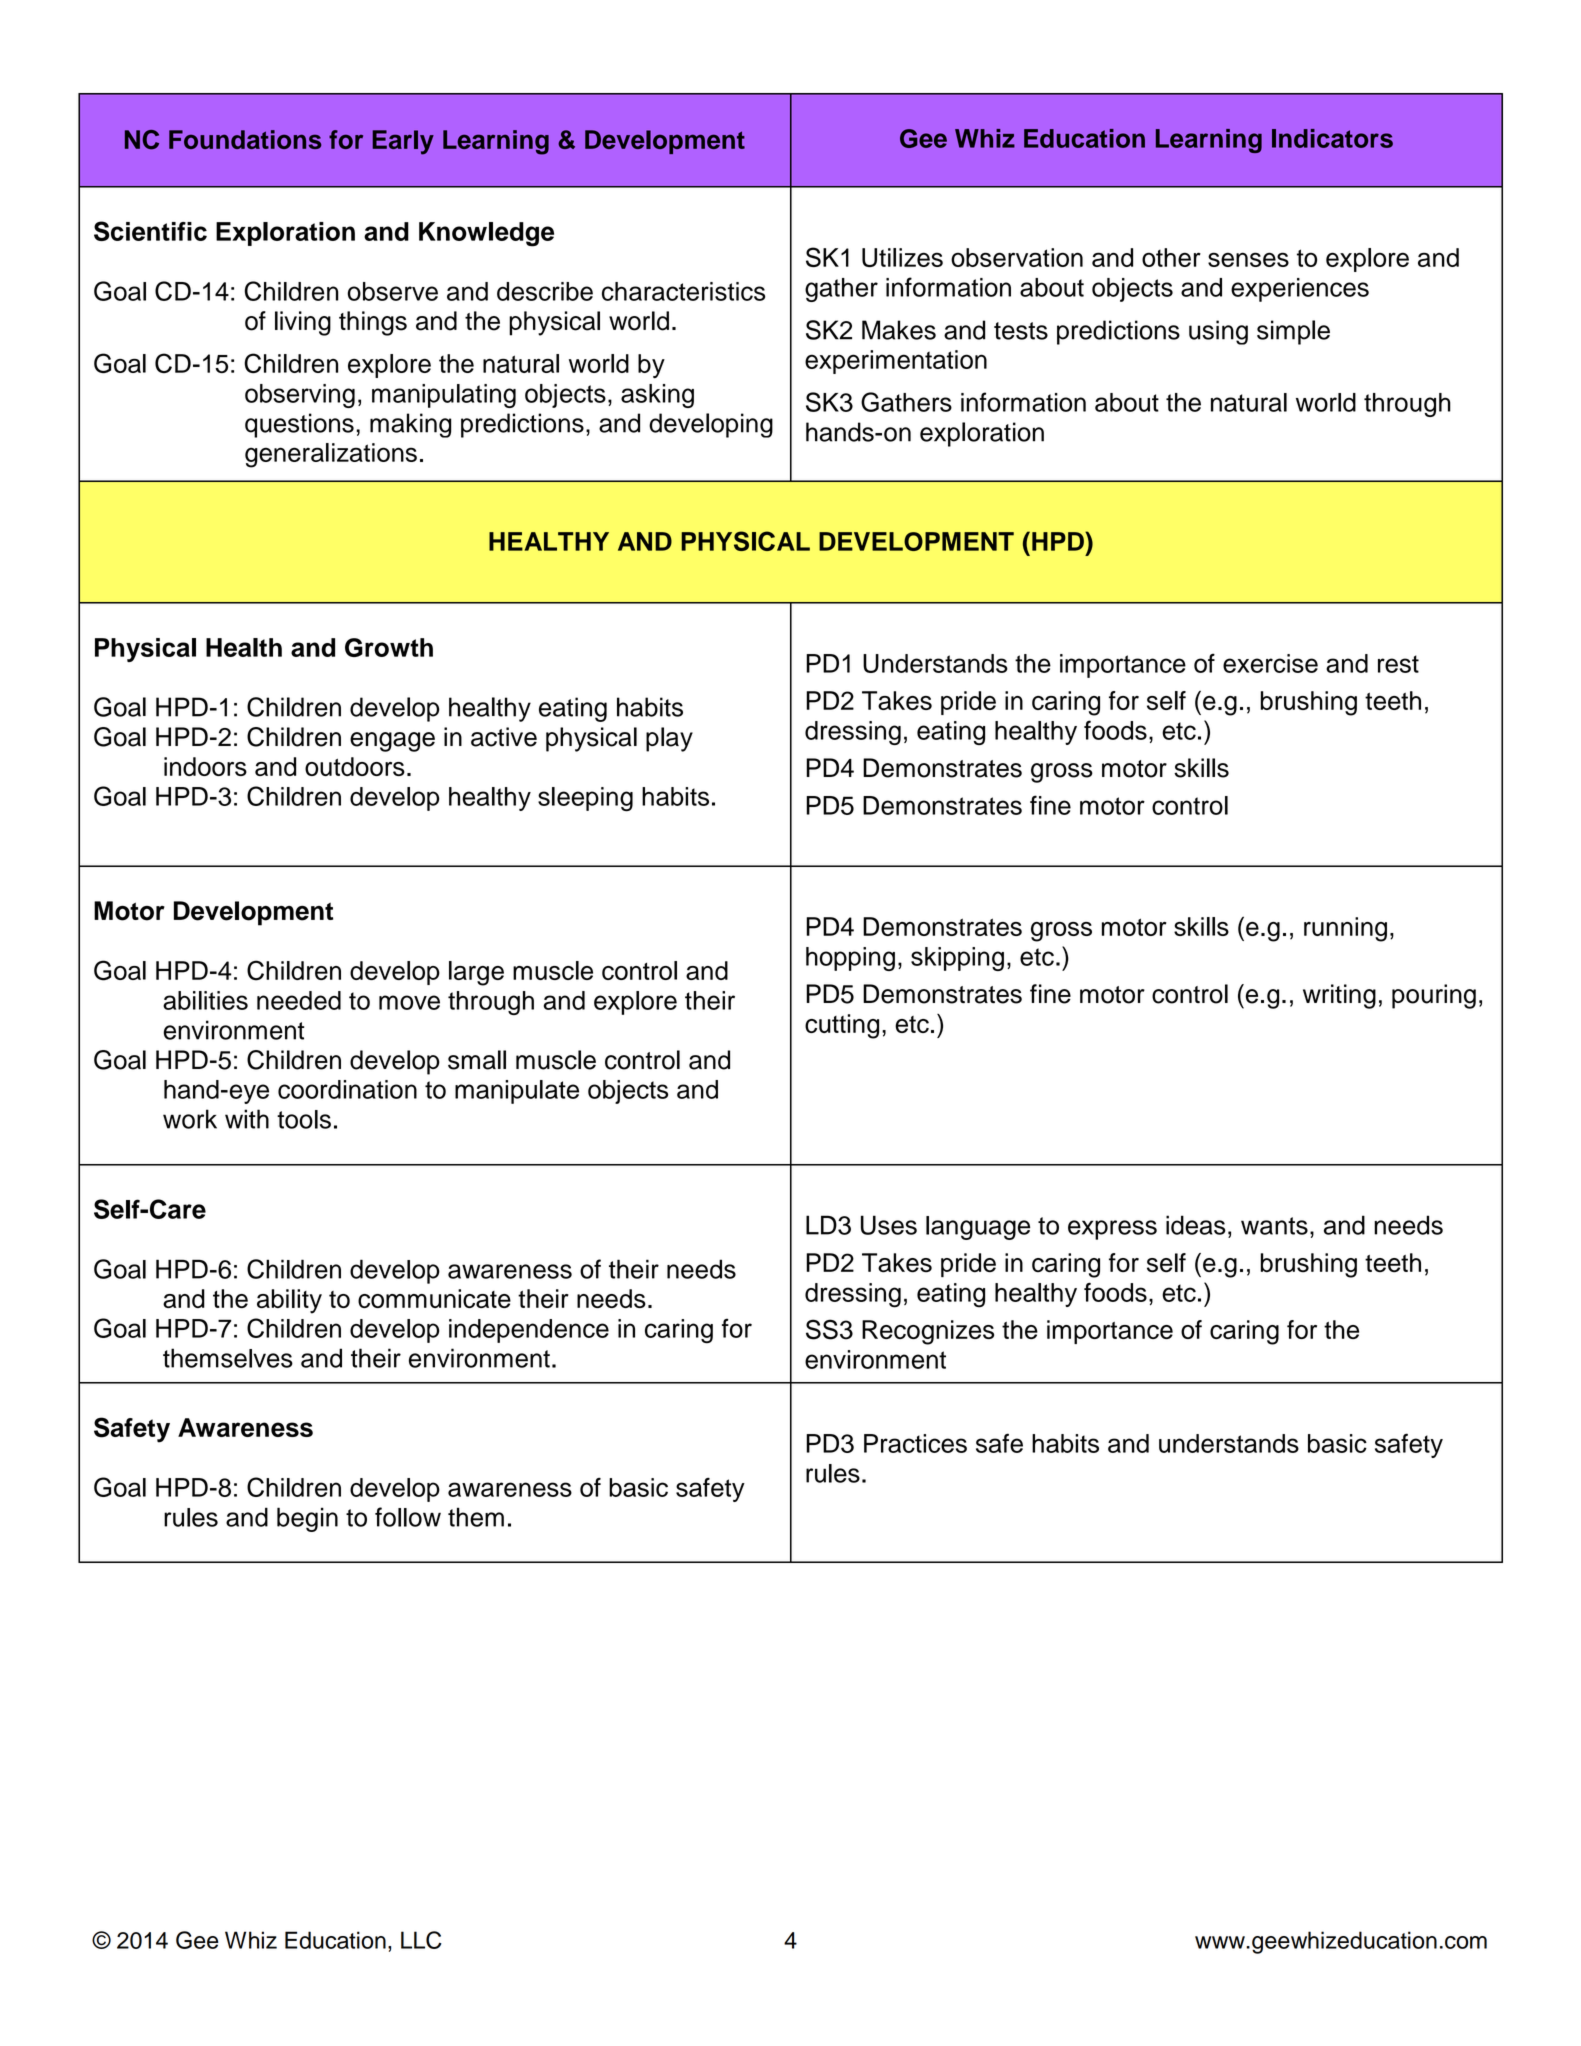  I want to click on wants, so click(1274, 1226).
